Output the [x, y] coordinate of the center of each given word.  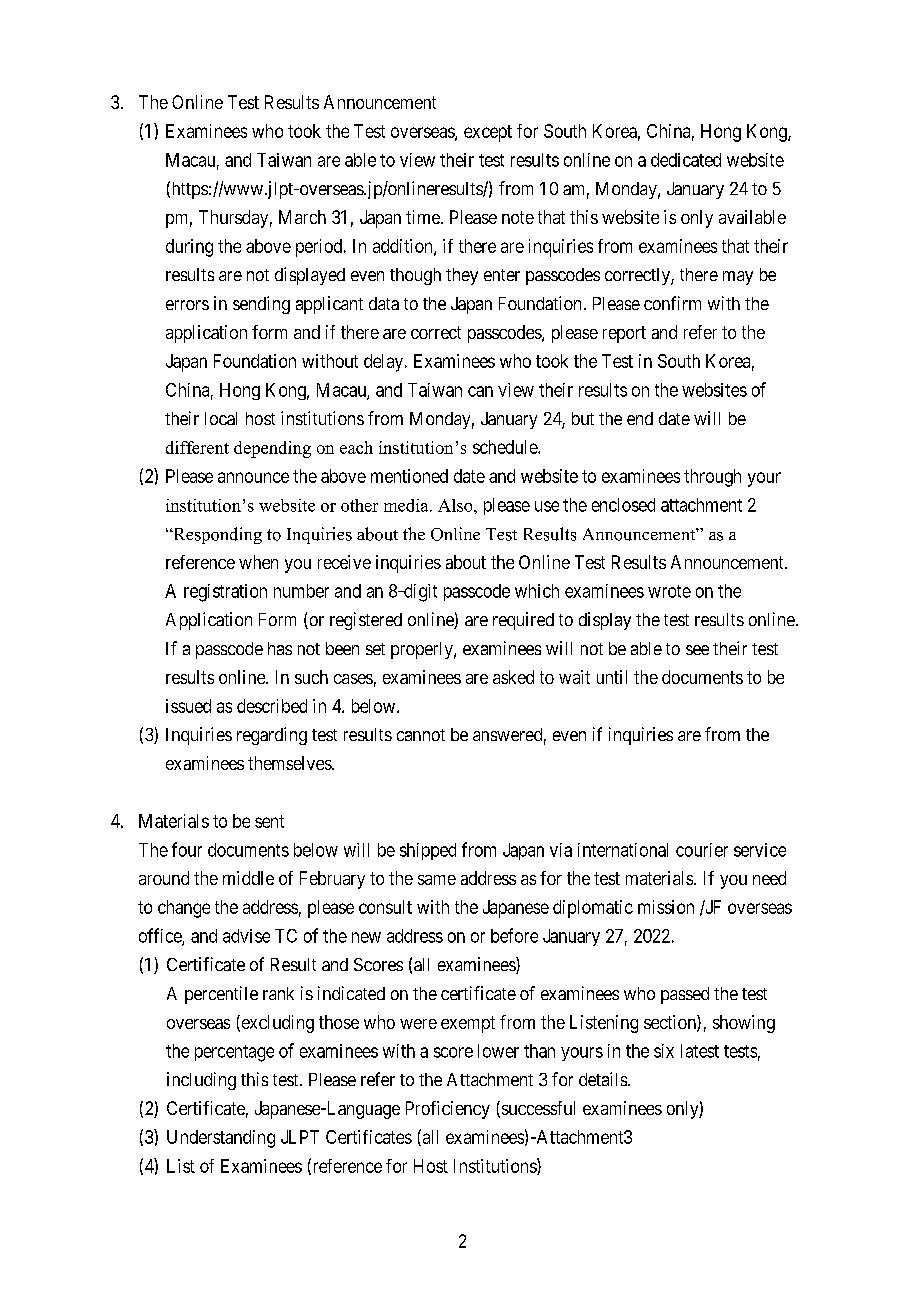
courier [702, 850]
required [523, 621]
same [437, 880]
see [697, 650]
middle [248, 878]
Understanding [221, 1139]
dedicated [686, 160]
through [712, 478]
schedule [506, 447]
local [221, 418]
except [488, 133]
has [280, 648]
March [302, 217]
